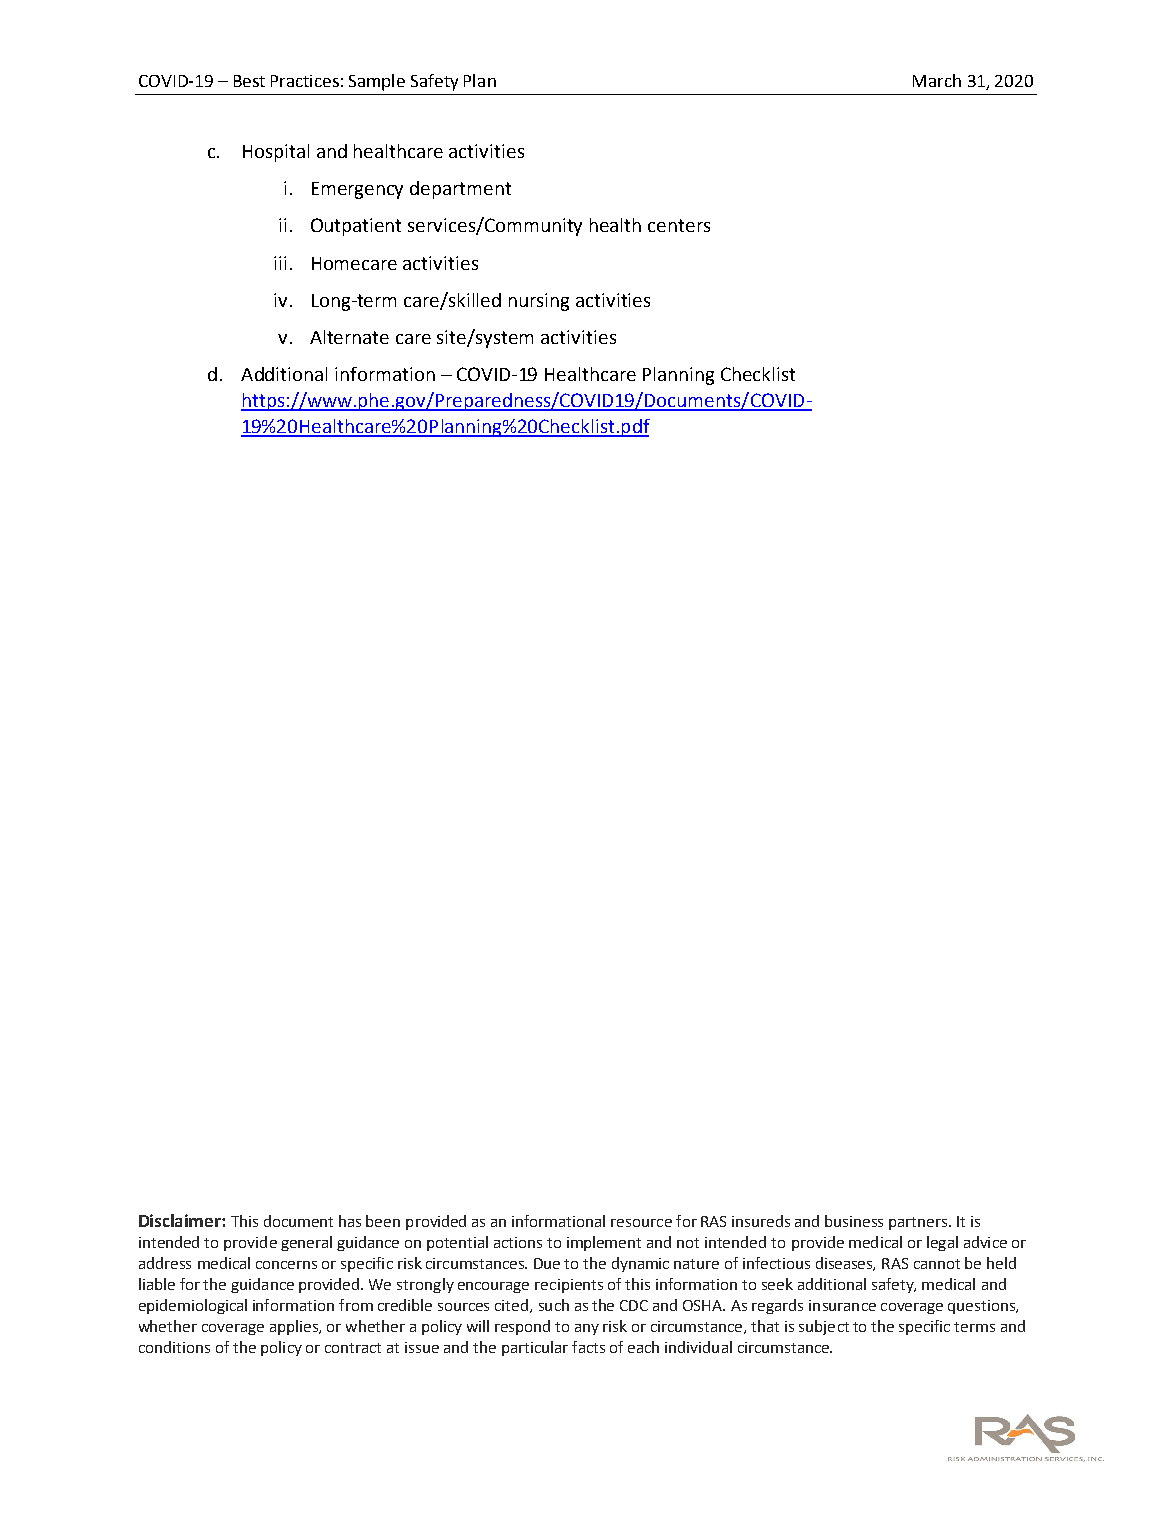  I want to click on implement, so click(604, 1243).
